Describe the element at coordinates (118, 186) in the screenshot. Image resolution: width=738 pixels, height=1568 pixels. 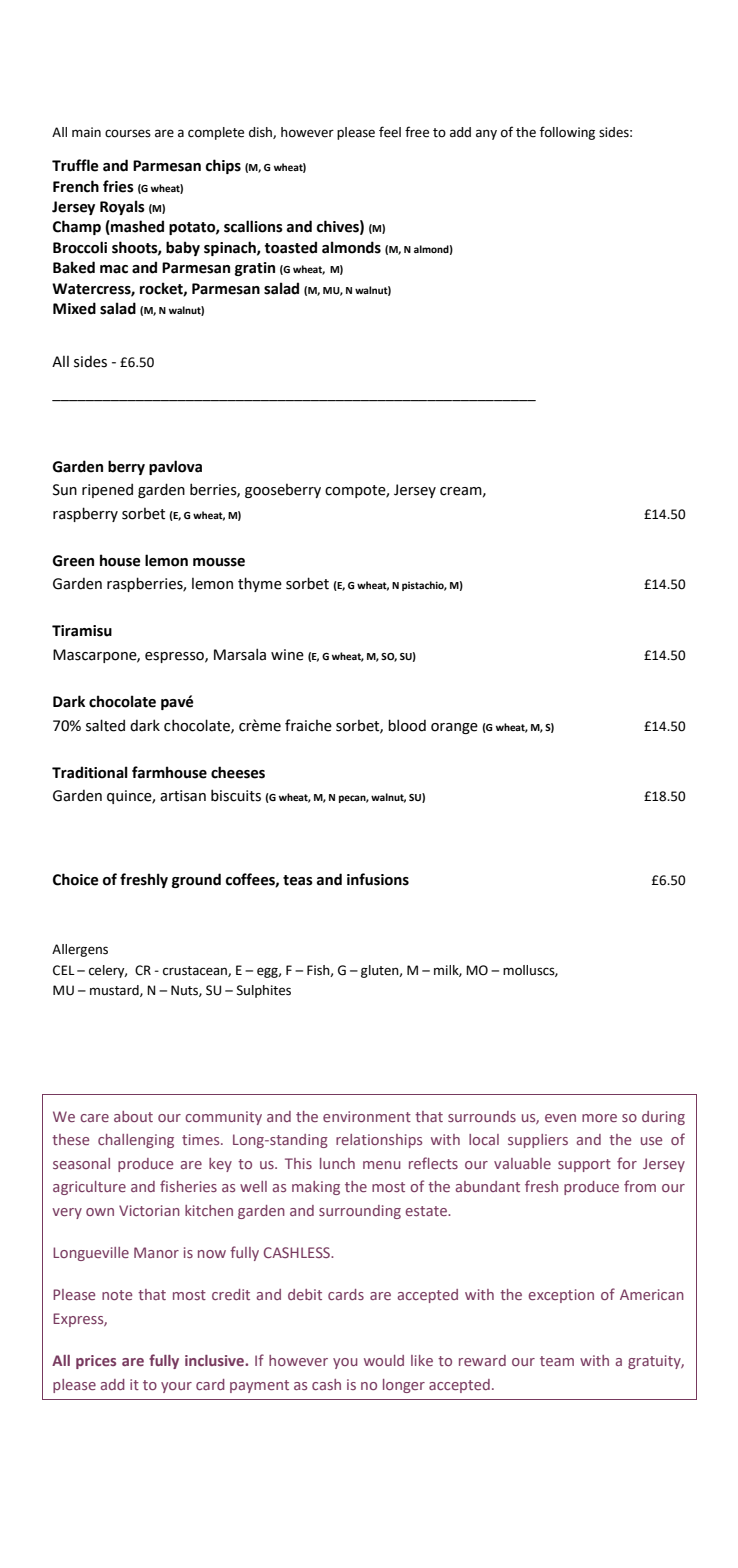
I see `fries` at that location.
